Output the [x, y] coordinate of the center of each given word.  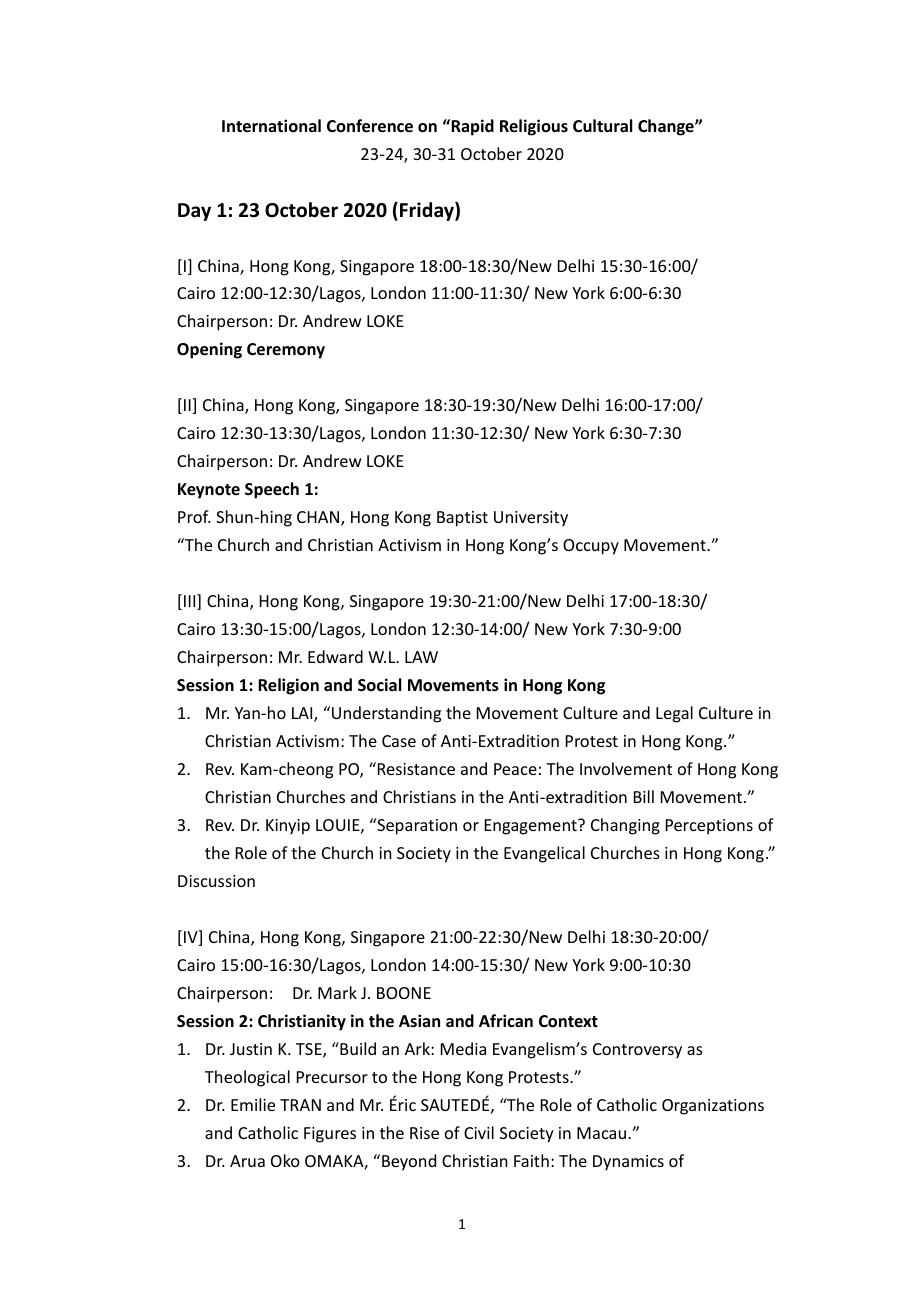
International [271, 126]
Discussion [216, 881]
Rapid [471, 127]
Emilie [253, 1104]
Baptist [462, 519]
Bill [644, 796]
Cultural [602, 126]
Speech [272, 490]
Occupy [591, 547]
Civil [479, 1132]
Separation [416, 826]
